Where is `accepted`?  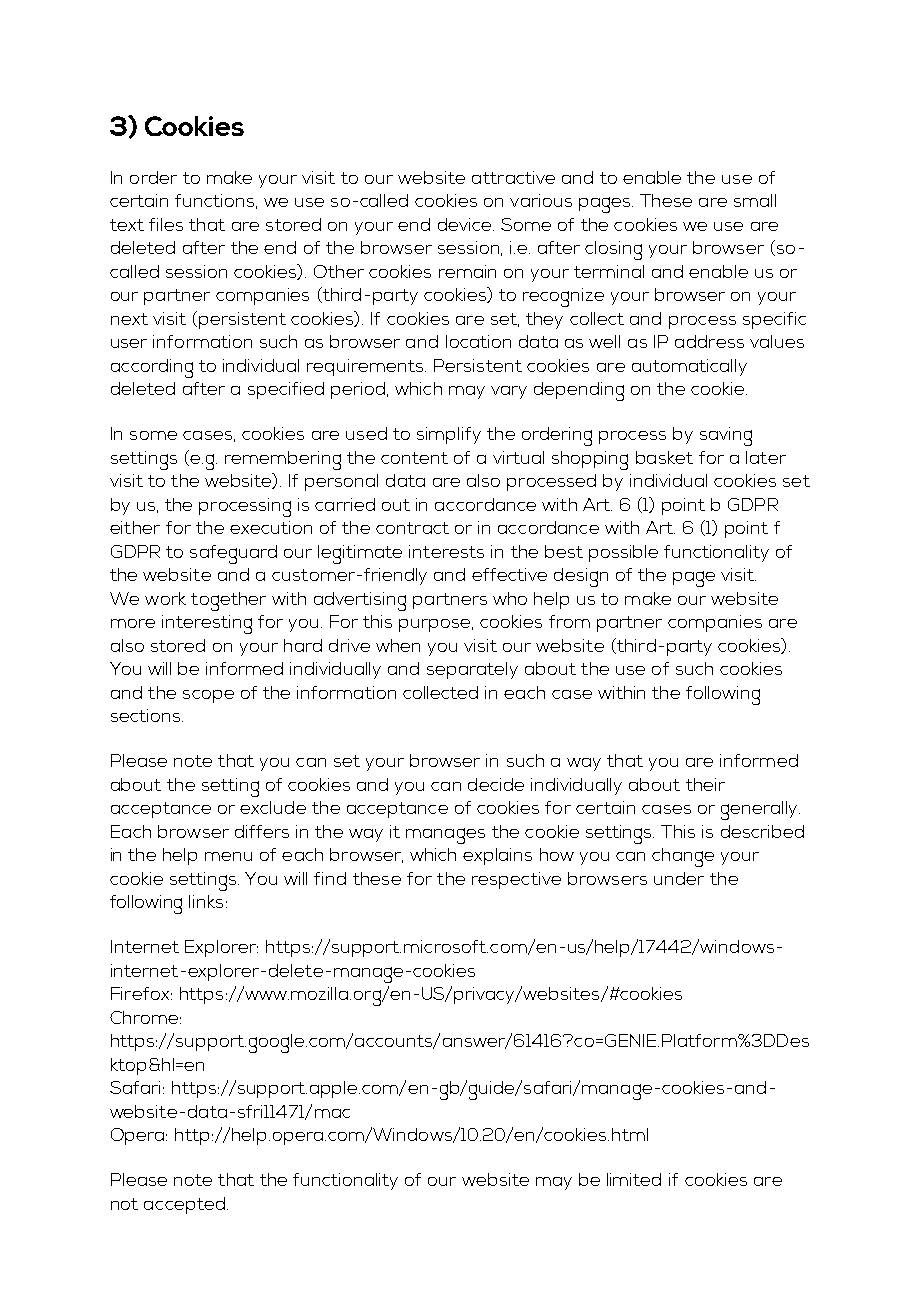
accepted is located at coordinates (184, 1205).
